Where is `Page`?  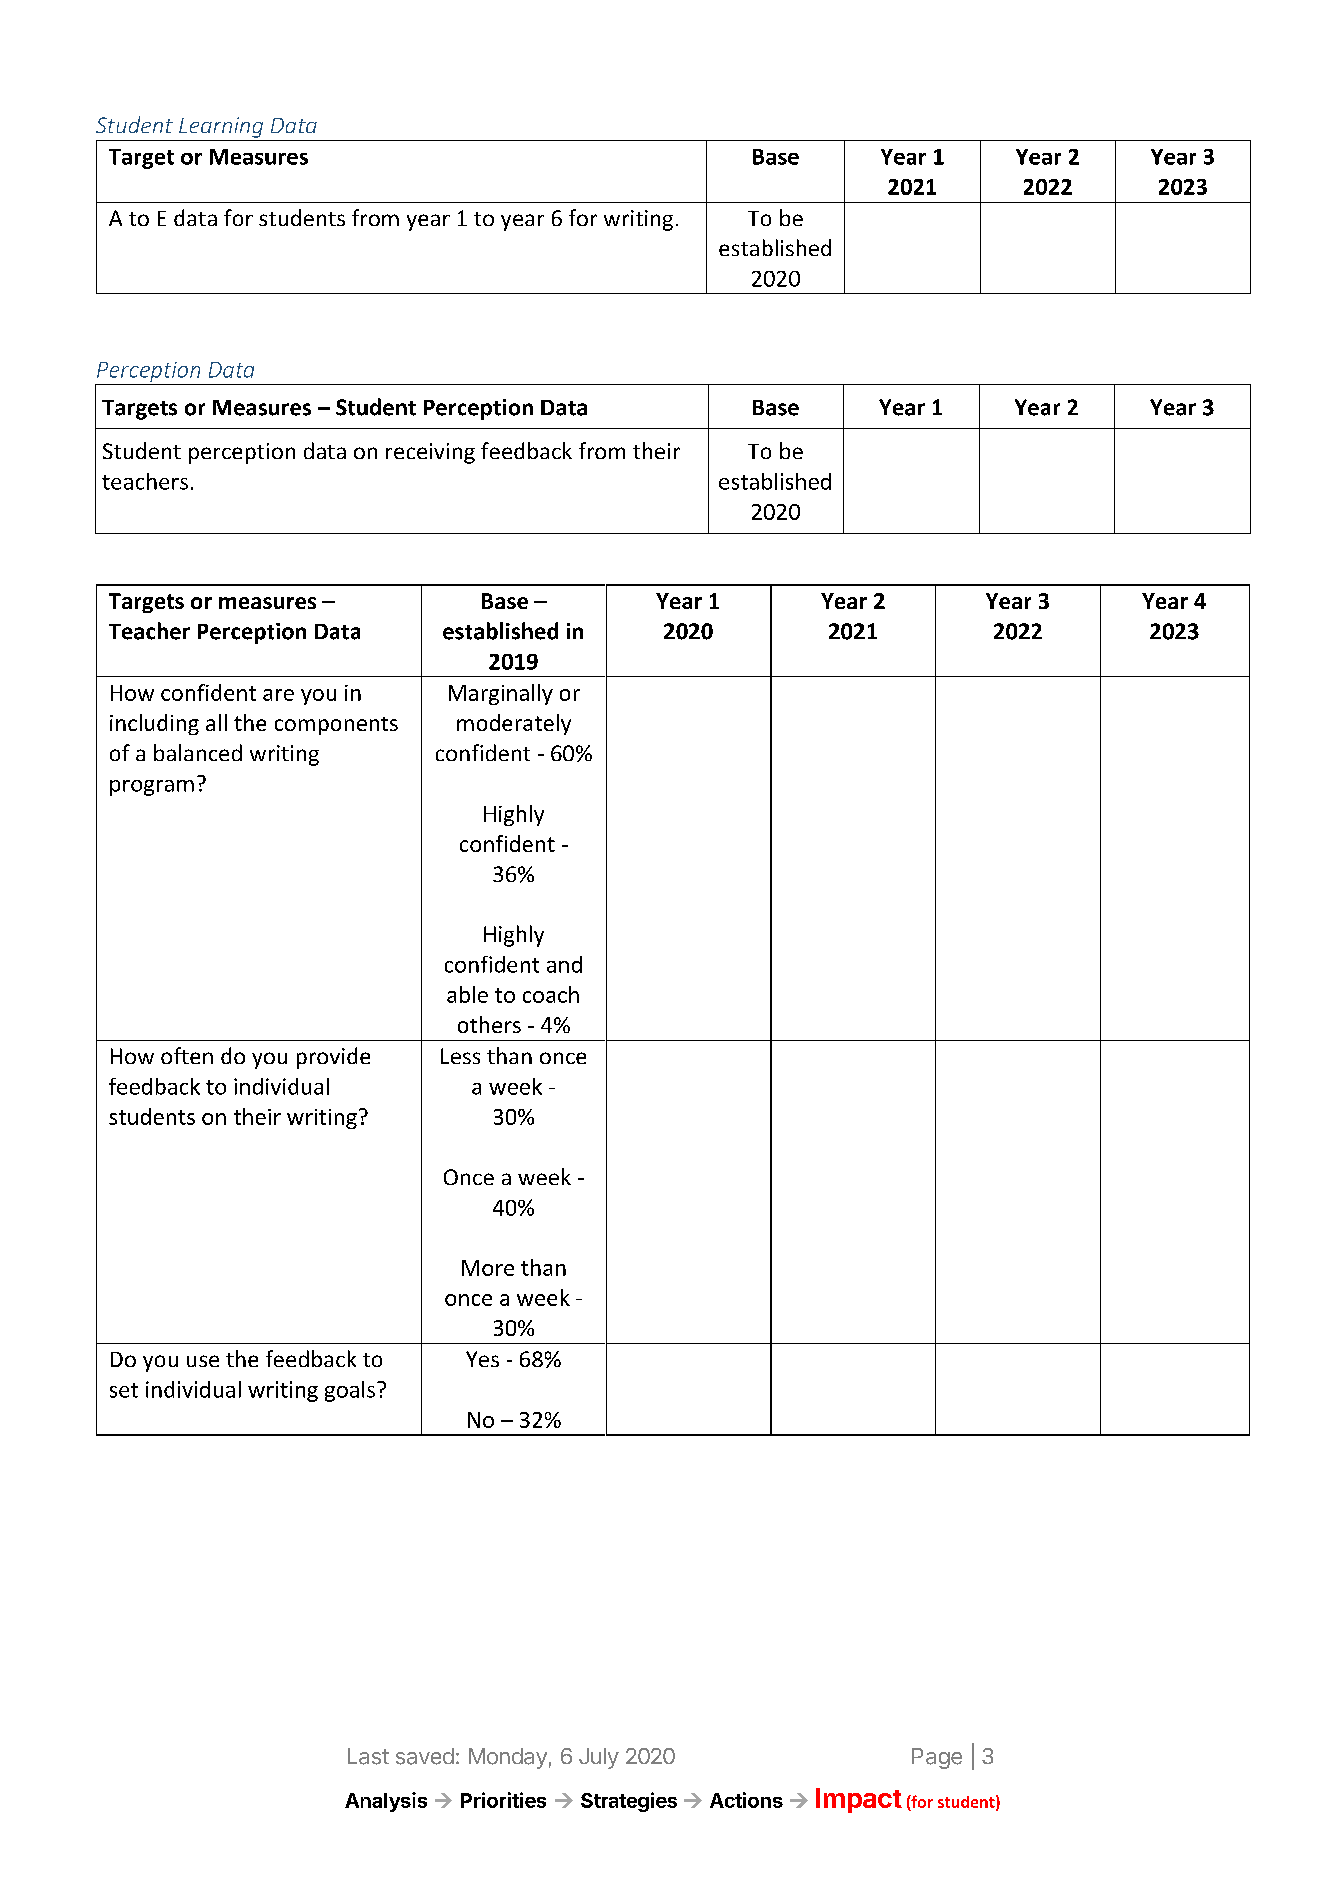
Page is located at coordinates (937, 1758).
